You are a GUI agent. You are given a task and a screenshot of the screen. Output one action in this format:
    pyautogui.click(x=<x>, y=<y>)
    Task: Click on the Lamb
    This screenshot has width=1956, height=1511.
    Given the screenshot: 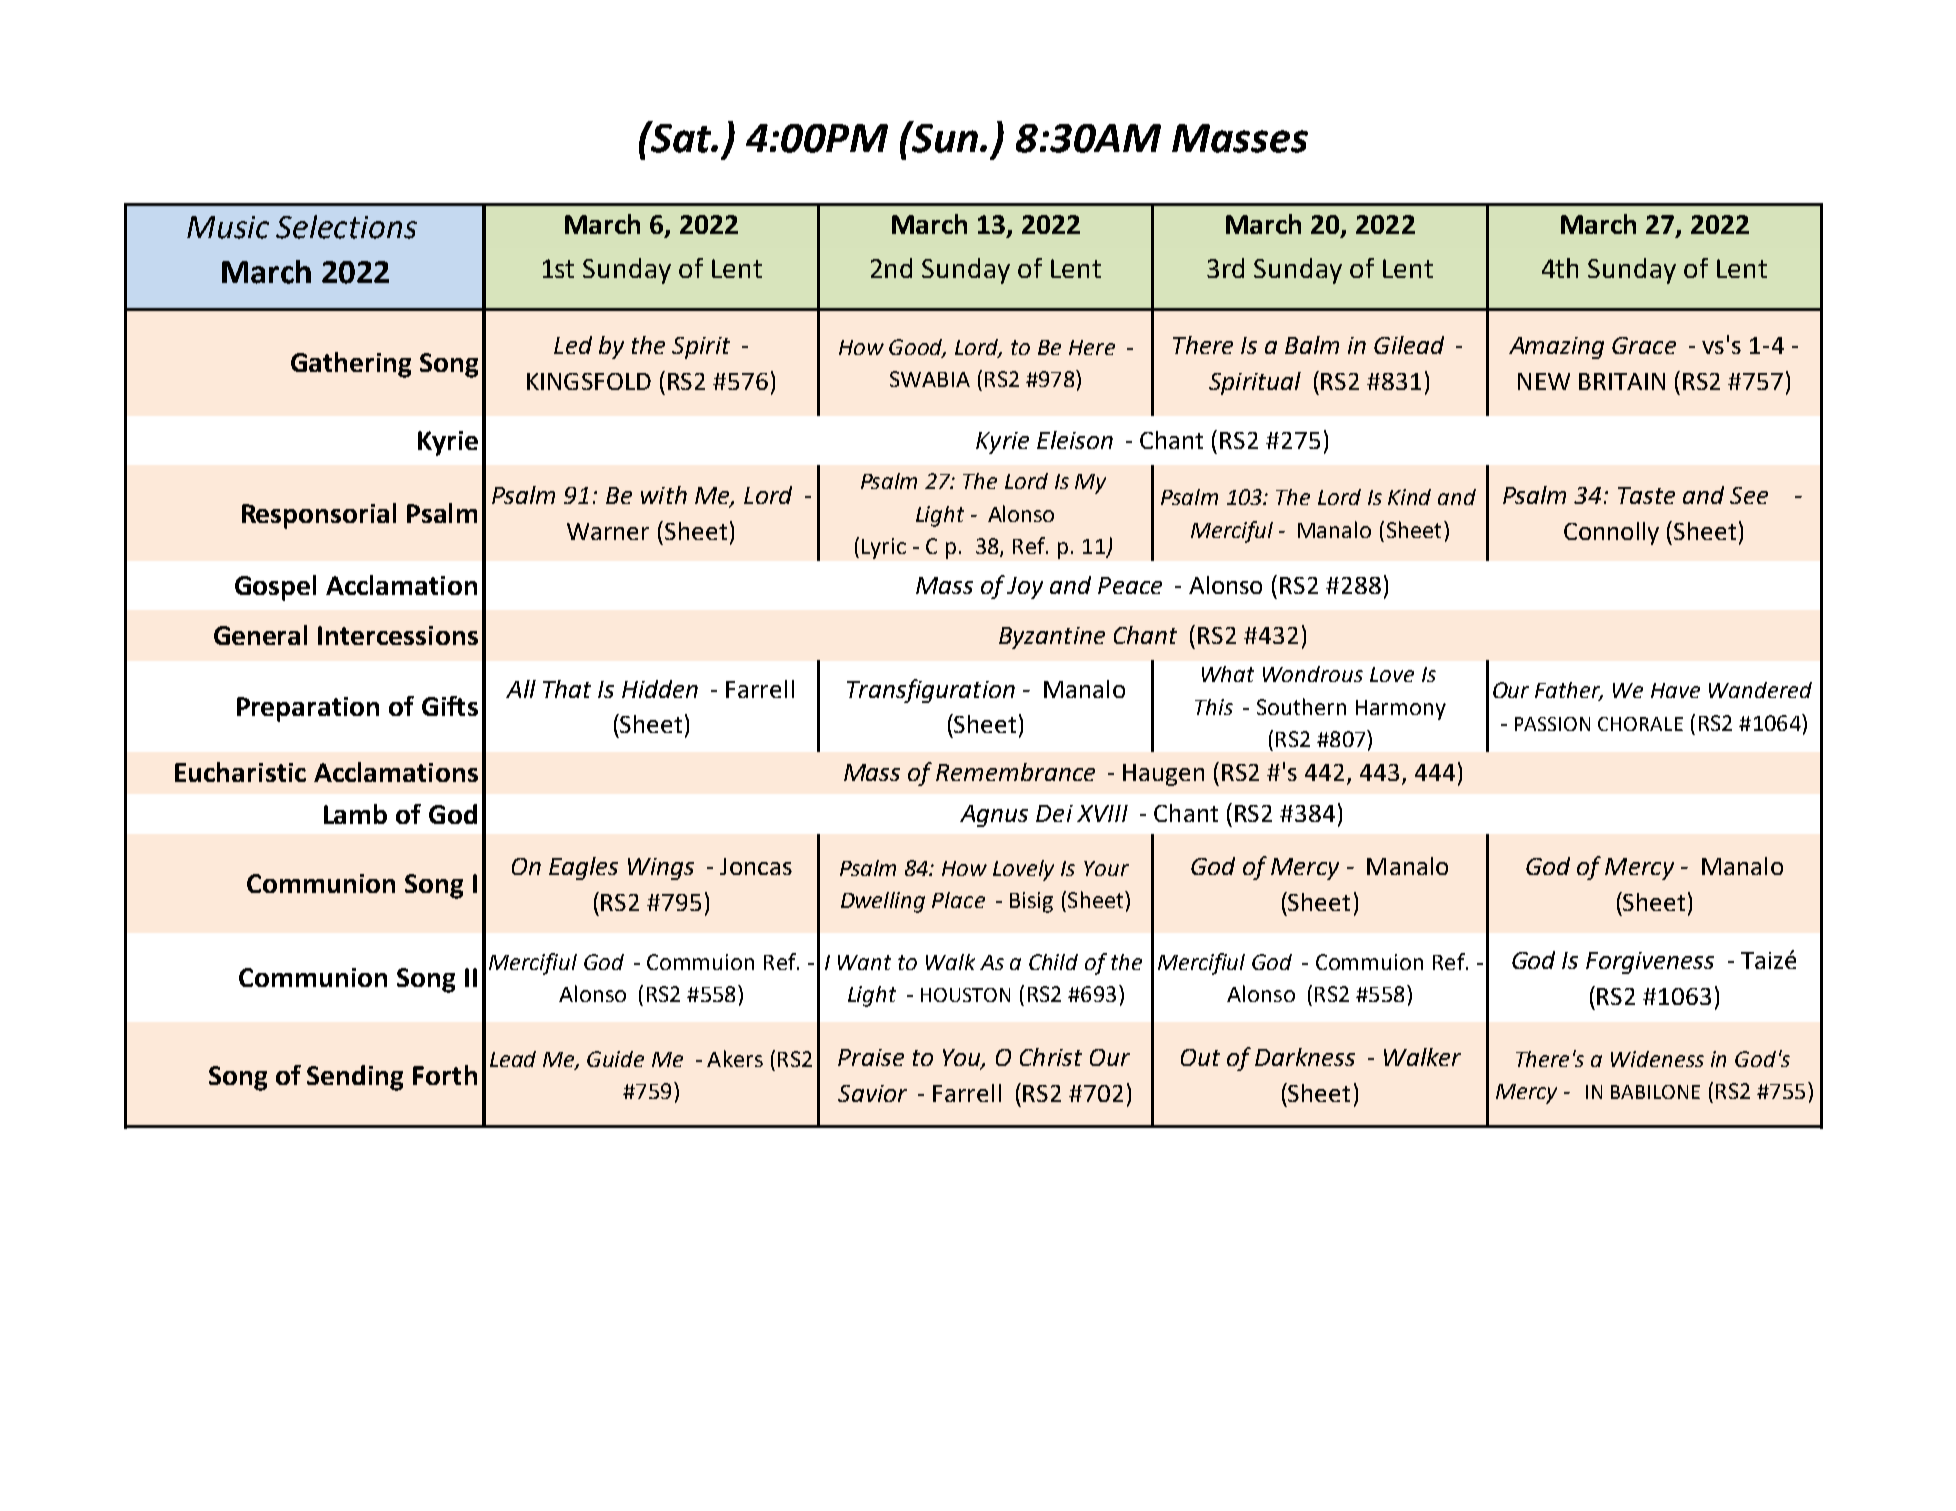 What is the action you would take?
    pyautogui.click(x=355, y=814)
